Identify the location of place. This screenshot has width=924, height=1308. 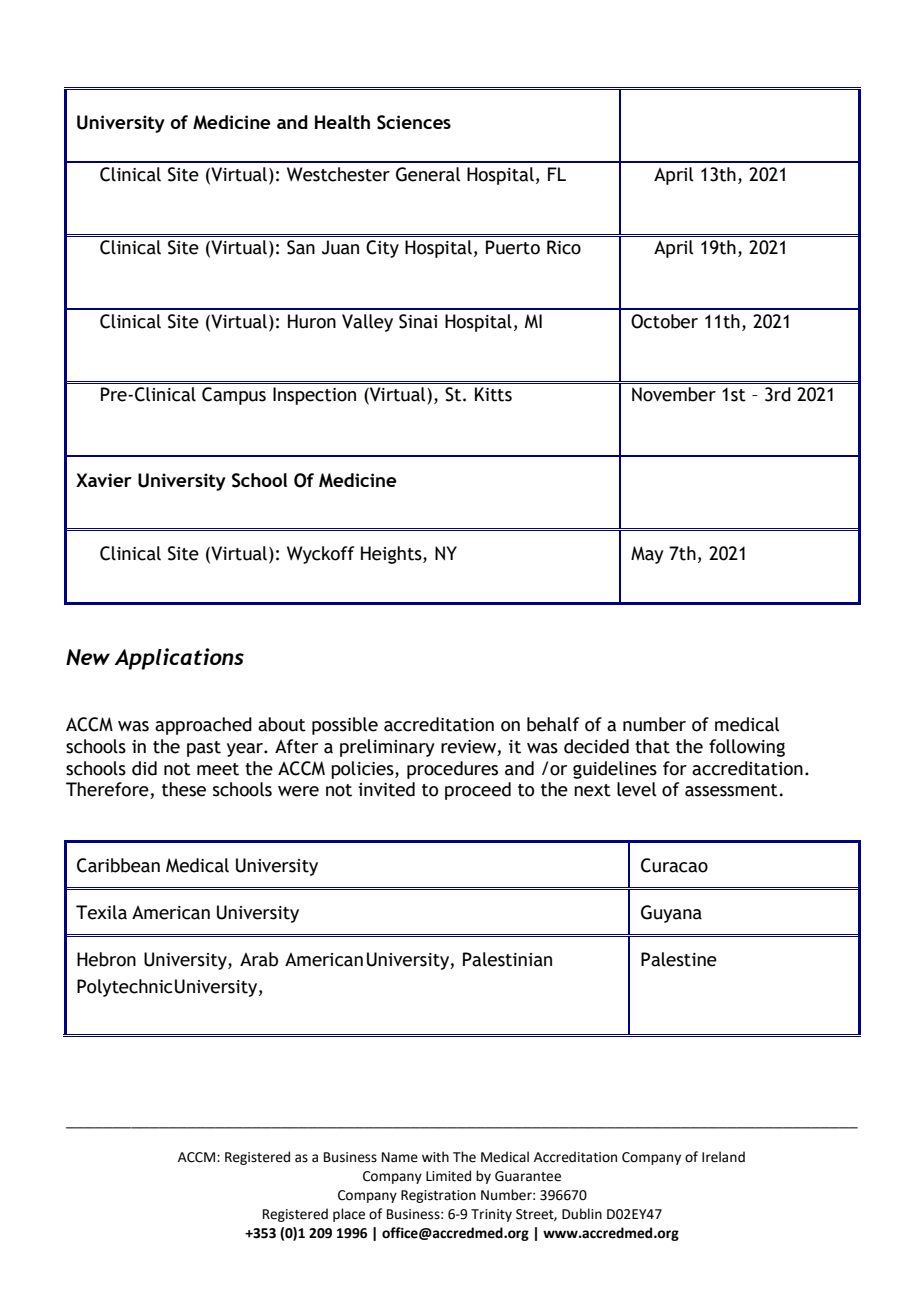
(349, 1215).
